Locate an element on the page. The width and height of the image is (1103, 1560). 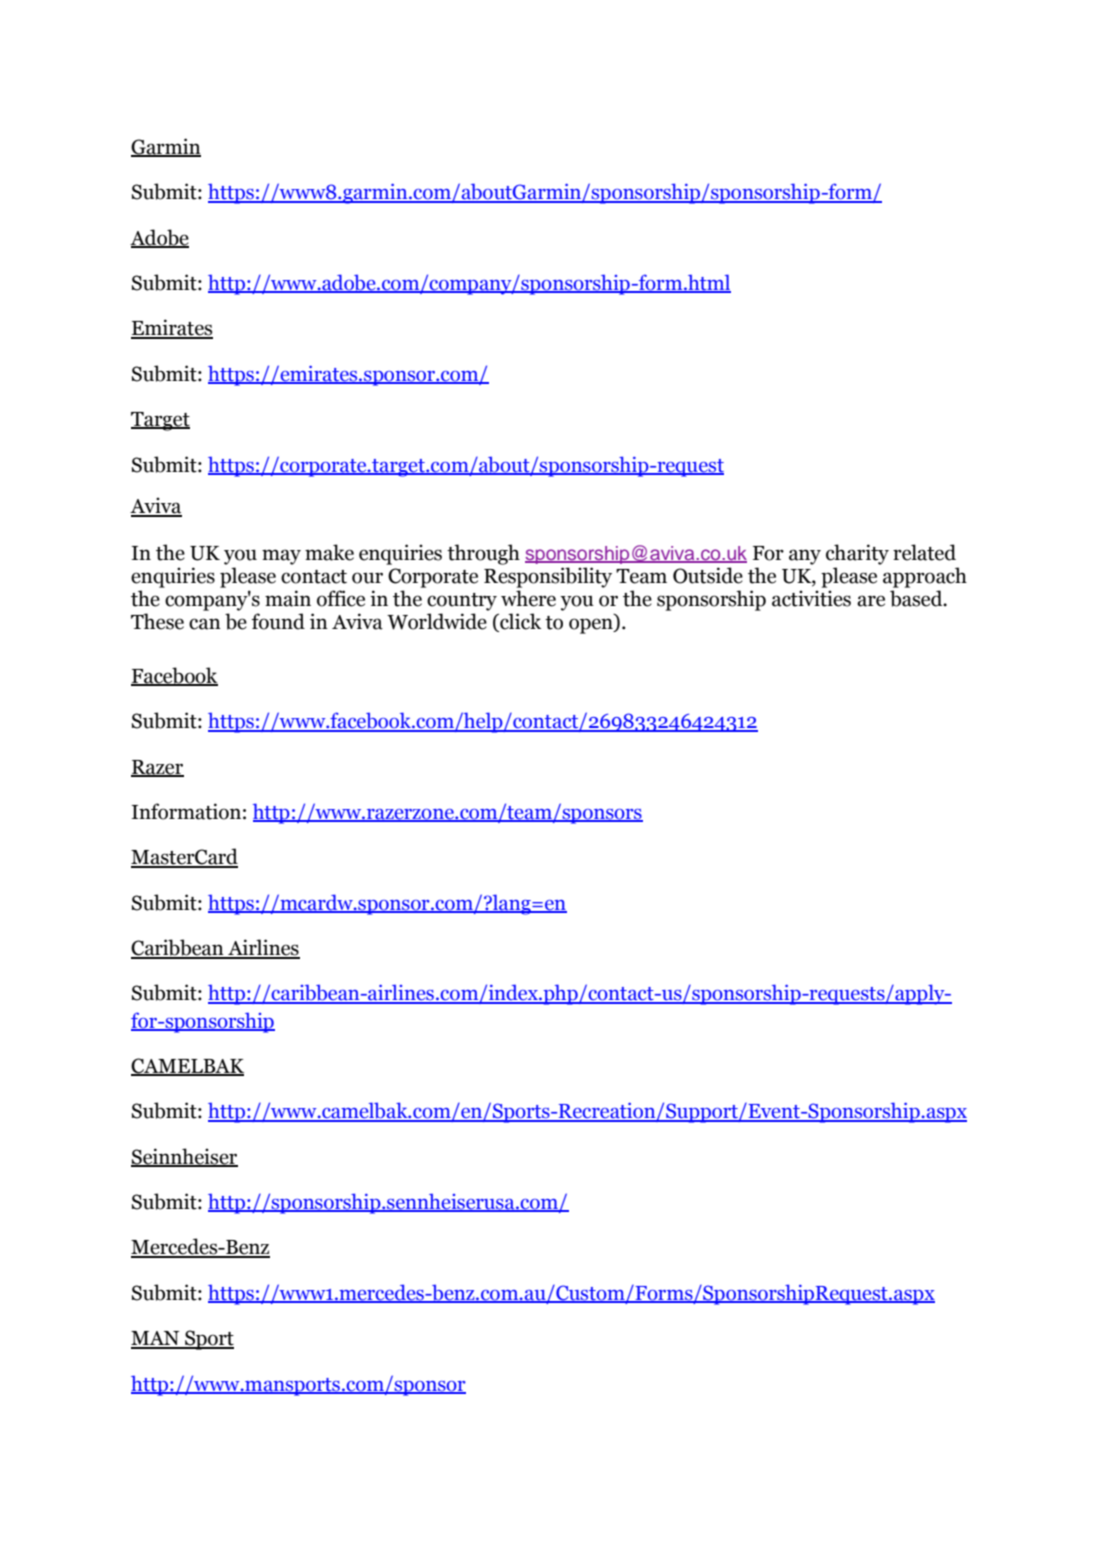
activities is located at coordinates (811, 598).
